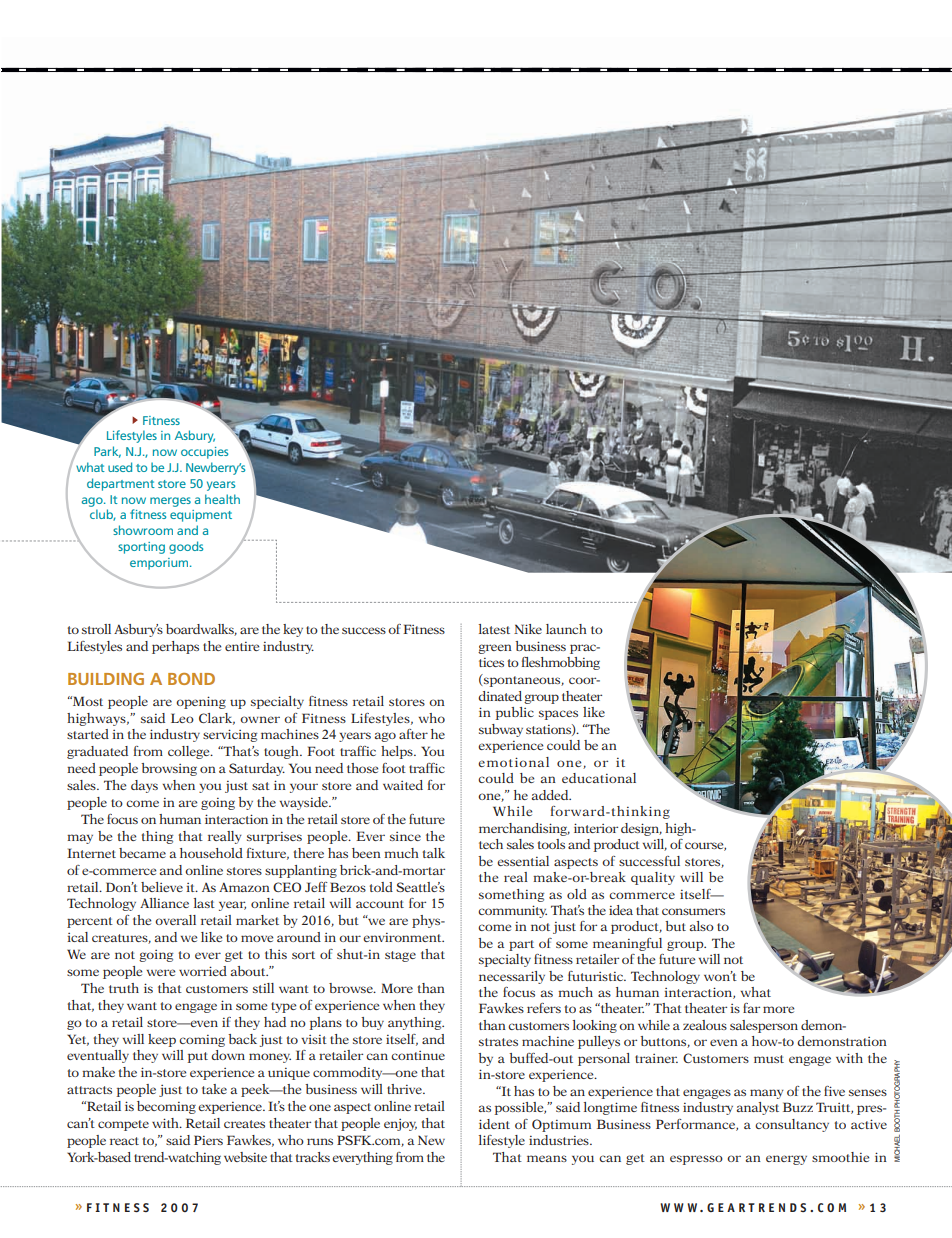  What do you see at coordinates (400, 1125) in the page?
I see `enjoy` at bounding box center [400, 1125].
